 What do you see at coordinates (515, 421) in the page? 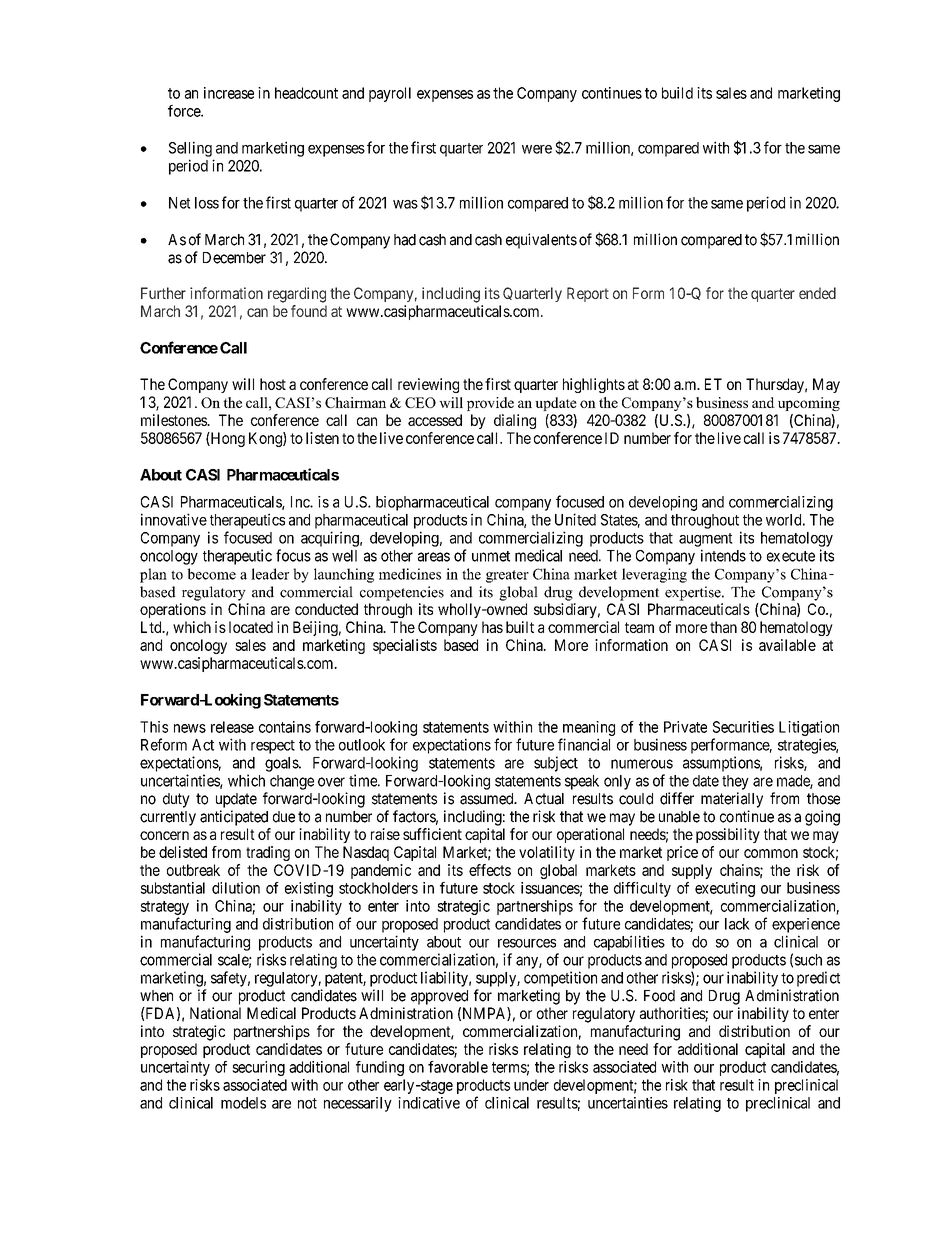
I see `dialing` at bounding box center [515, 421].
